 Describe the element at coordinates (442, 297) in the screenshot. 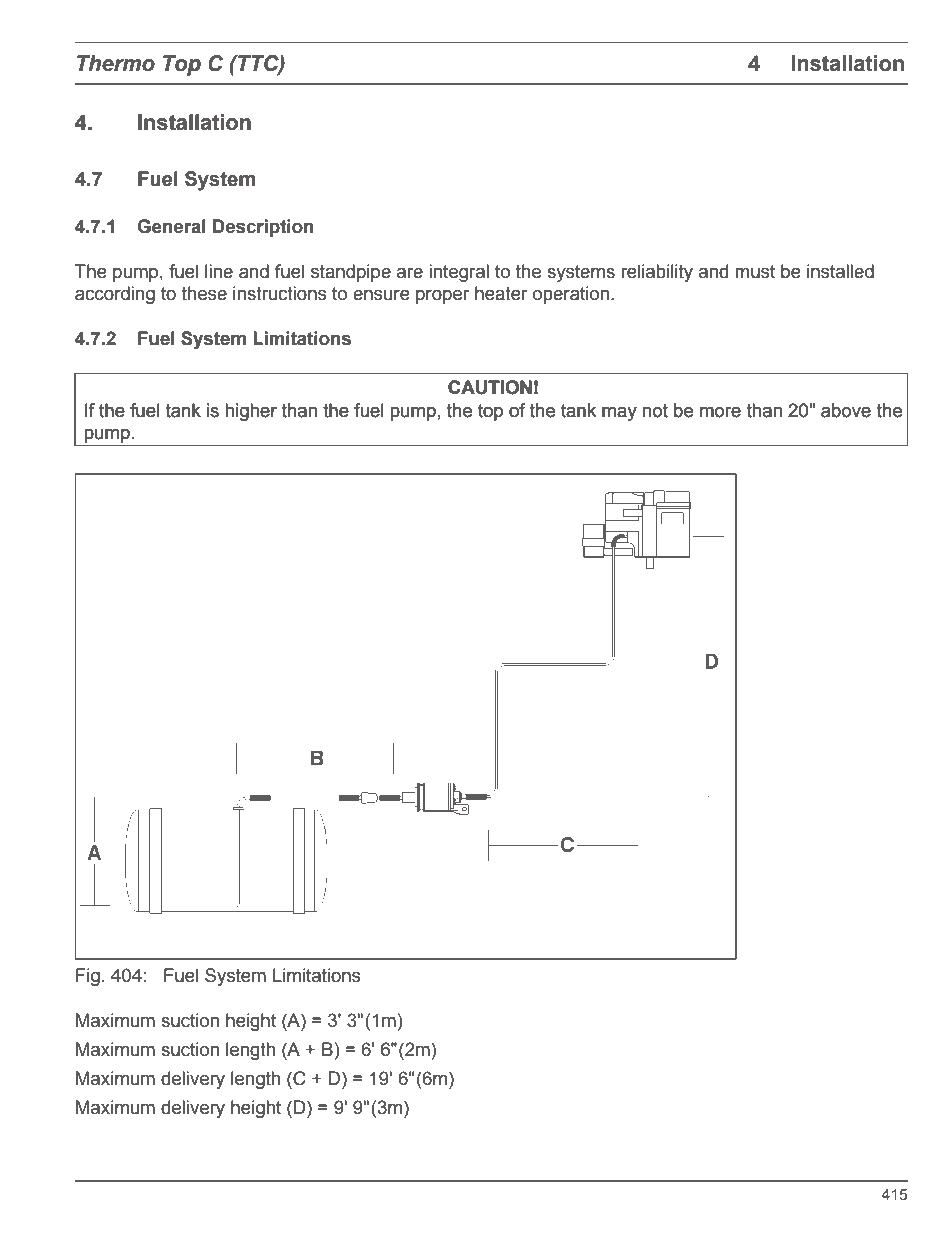

I see `proper` at that location.
